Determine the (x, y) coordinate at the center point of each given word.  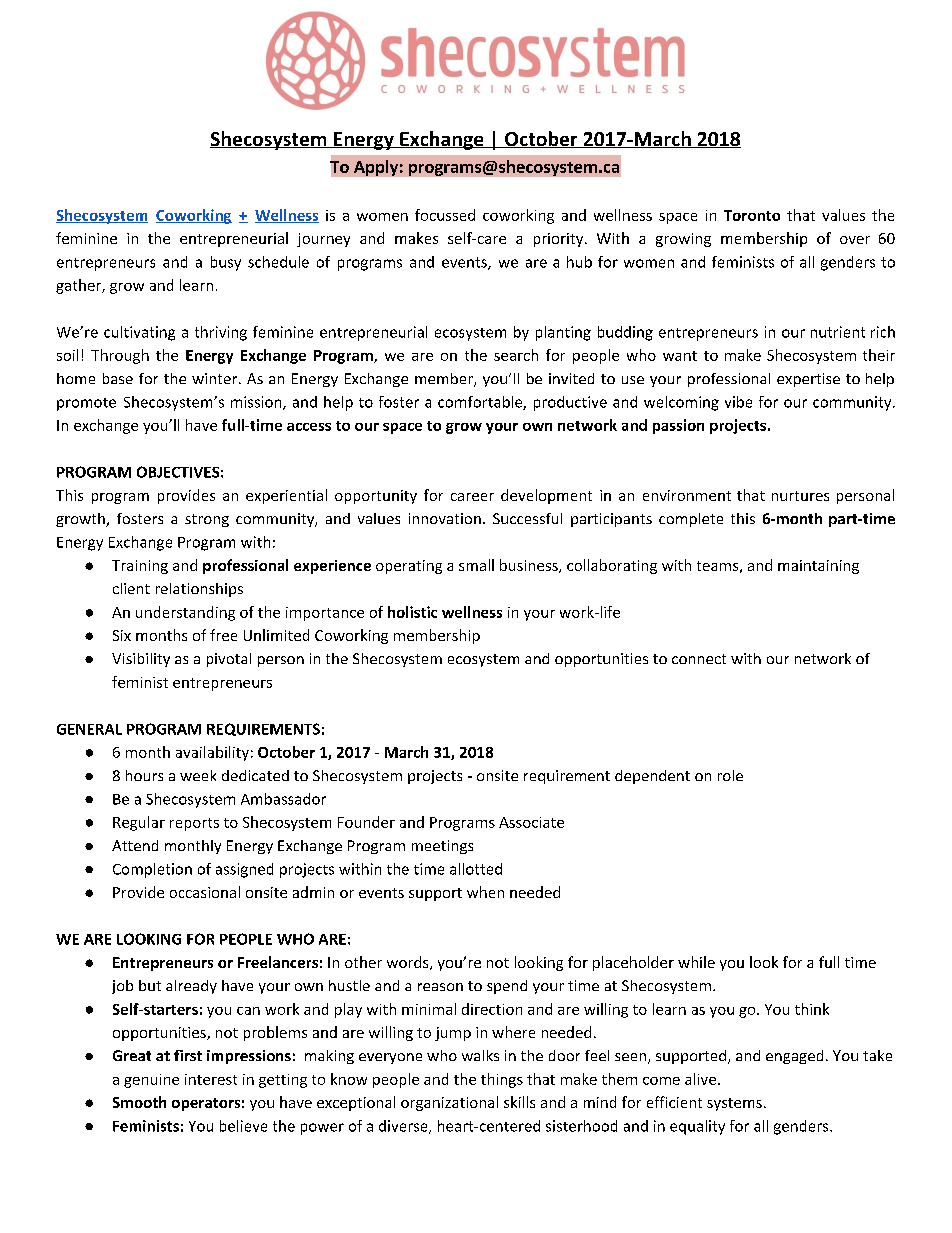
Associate (531, 822)
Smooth (139, 1102)
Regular (139, 823)
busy (226, 263)
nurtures (800, 496)
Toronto (752, 215)
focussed (445, 215)
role (730, 775)
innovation (445, 518)
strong (207, 520)
